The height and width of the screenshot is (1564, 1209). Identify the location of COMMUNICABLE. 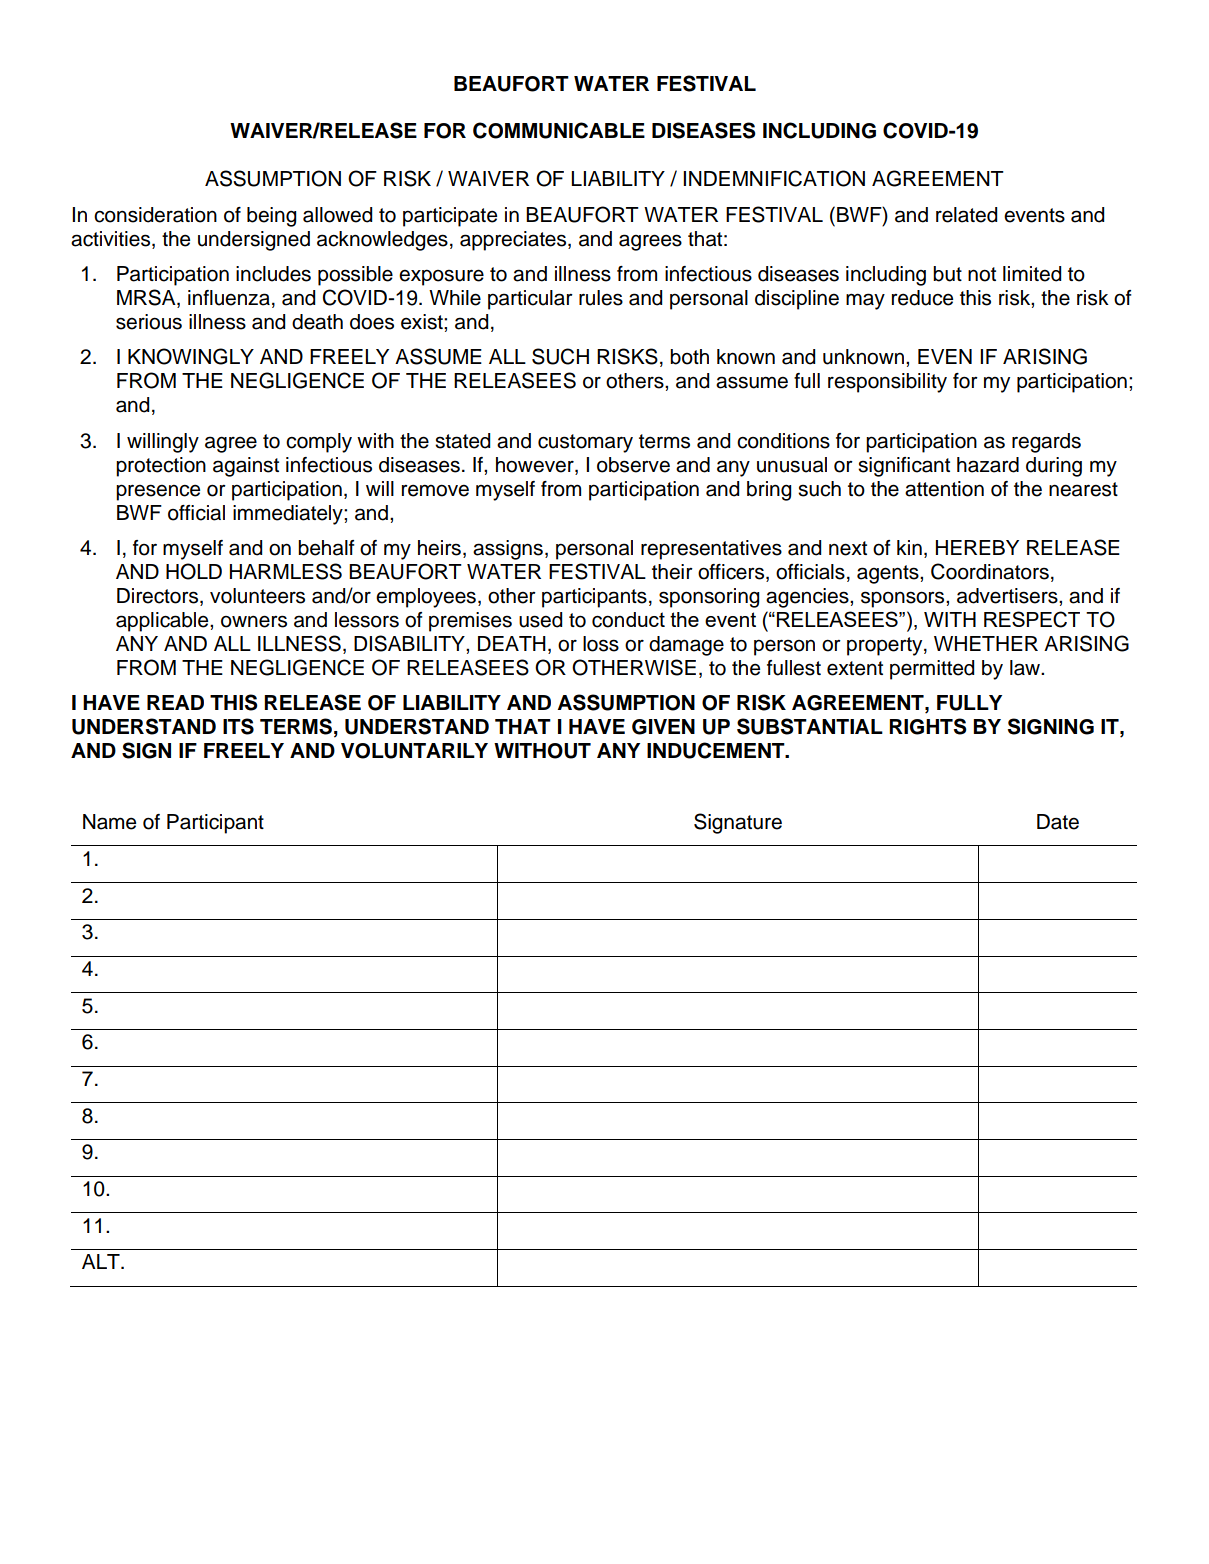
(559, 130).
